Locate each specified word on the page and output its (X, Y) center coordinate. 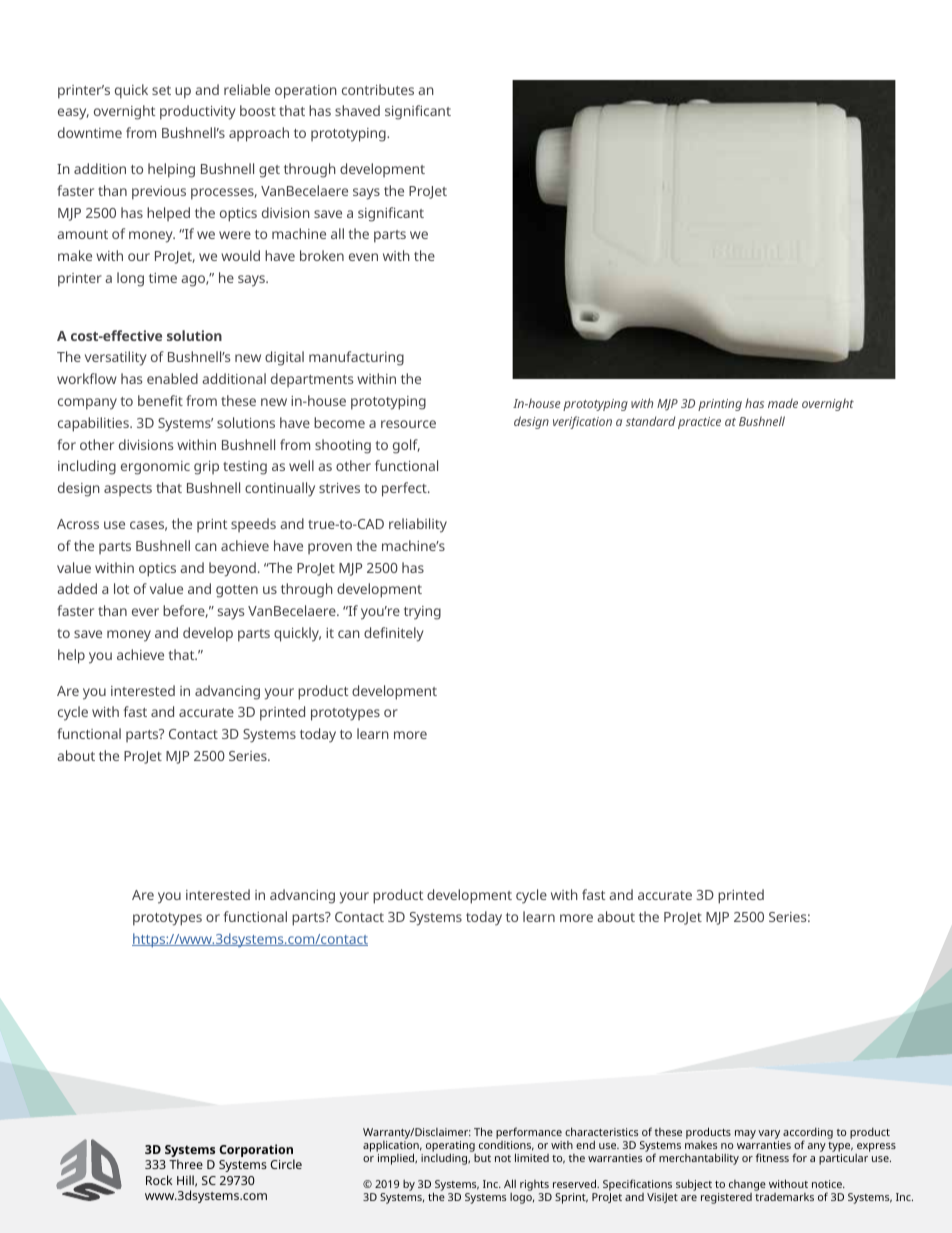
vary (769, 1134)
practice (699, 423)
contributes (378, 89)
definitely (394, 634)
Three (186, 1164)
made (783, 403)
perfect (405, 489)
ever (145, 612)
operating (451, 1148)
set (161, 90)
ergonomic (155, 468)
